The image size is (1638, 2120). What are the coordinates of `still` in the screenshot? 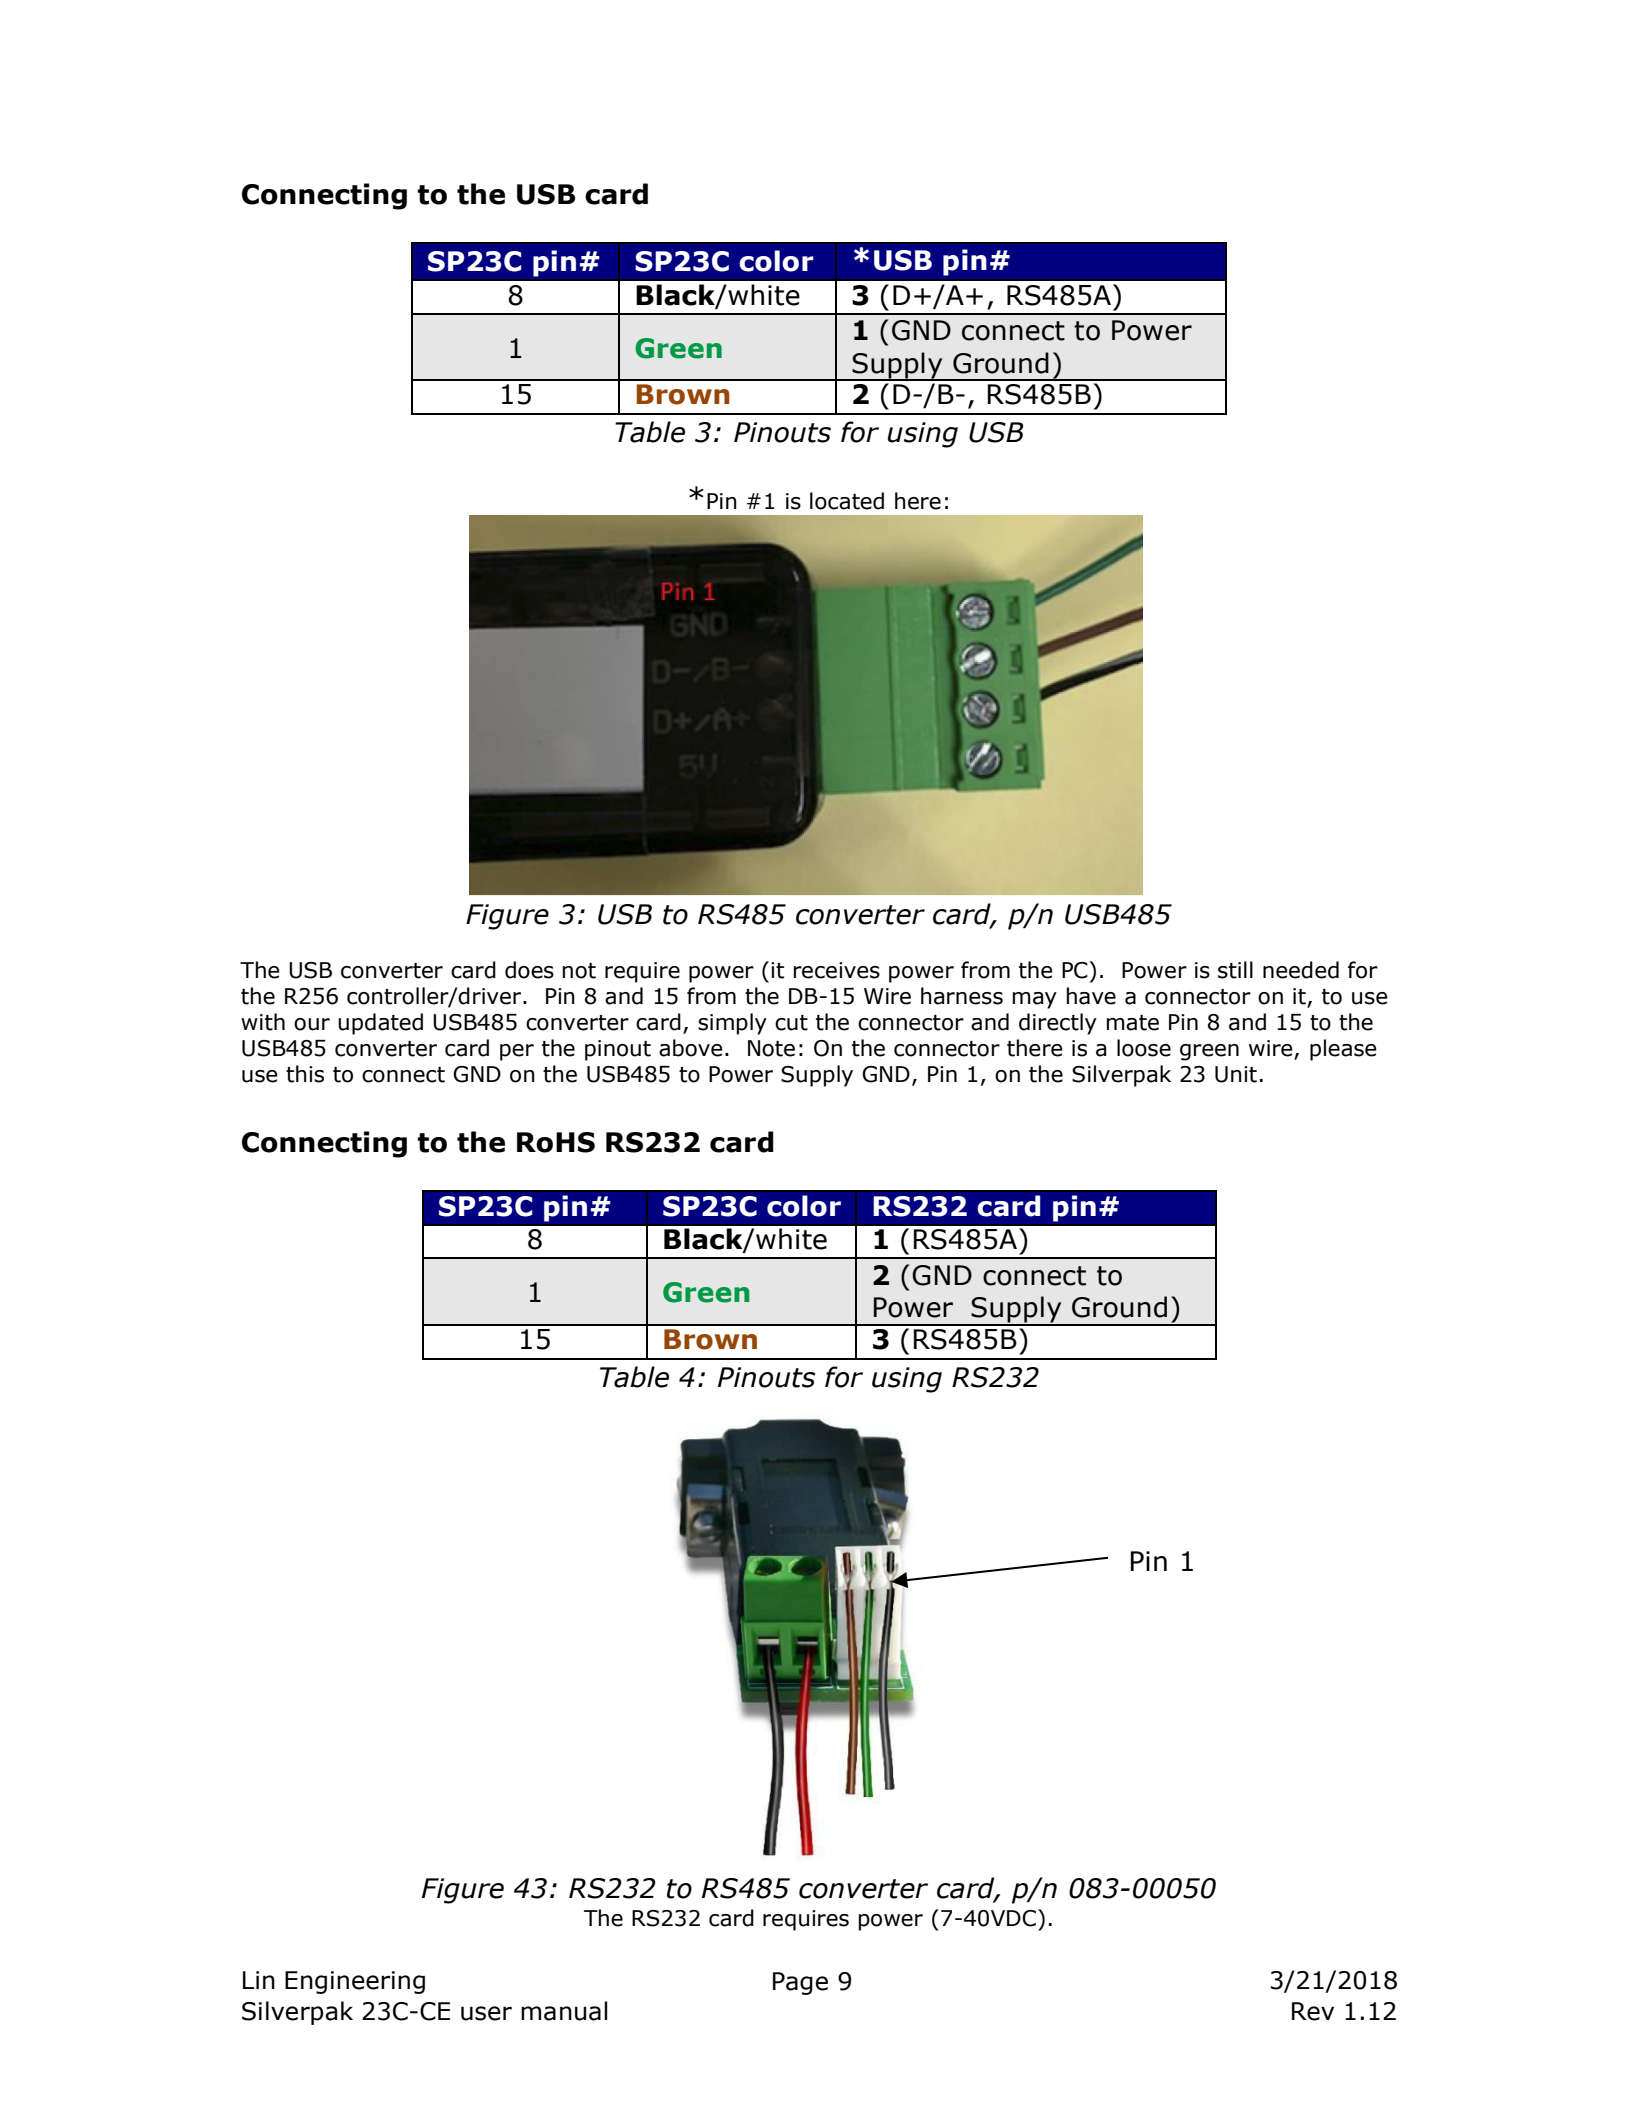 It's located at (1235, 970).
